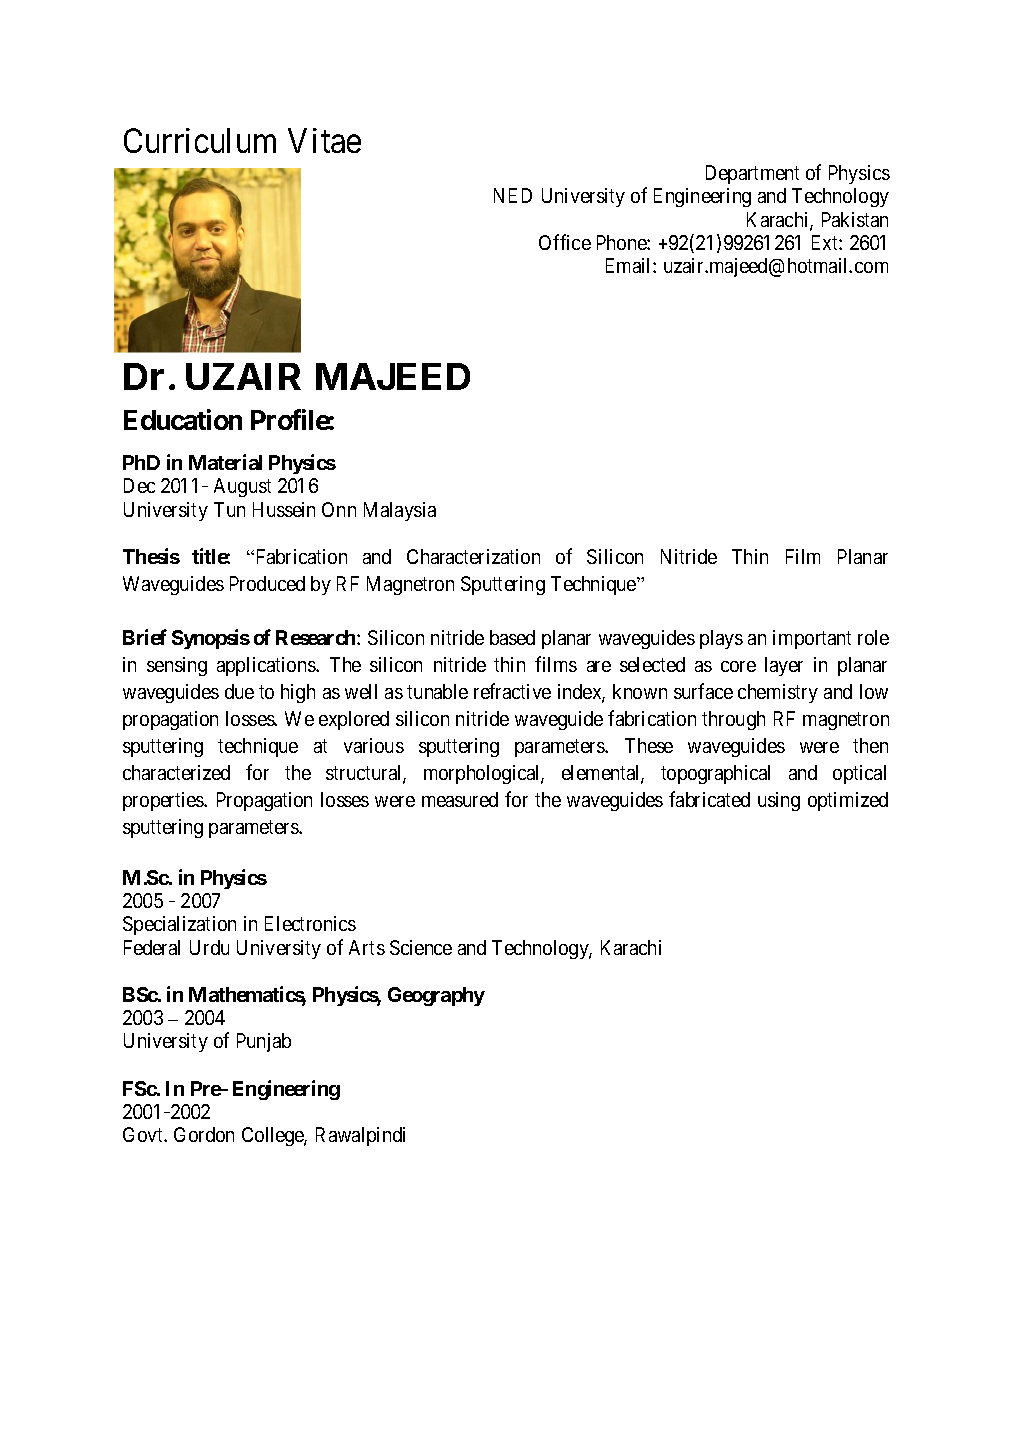 The height and width of the screenshot is (1432, 1012). I want to click on Gordon, so click(204, 1134).
